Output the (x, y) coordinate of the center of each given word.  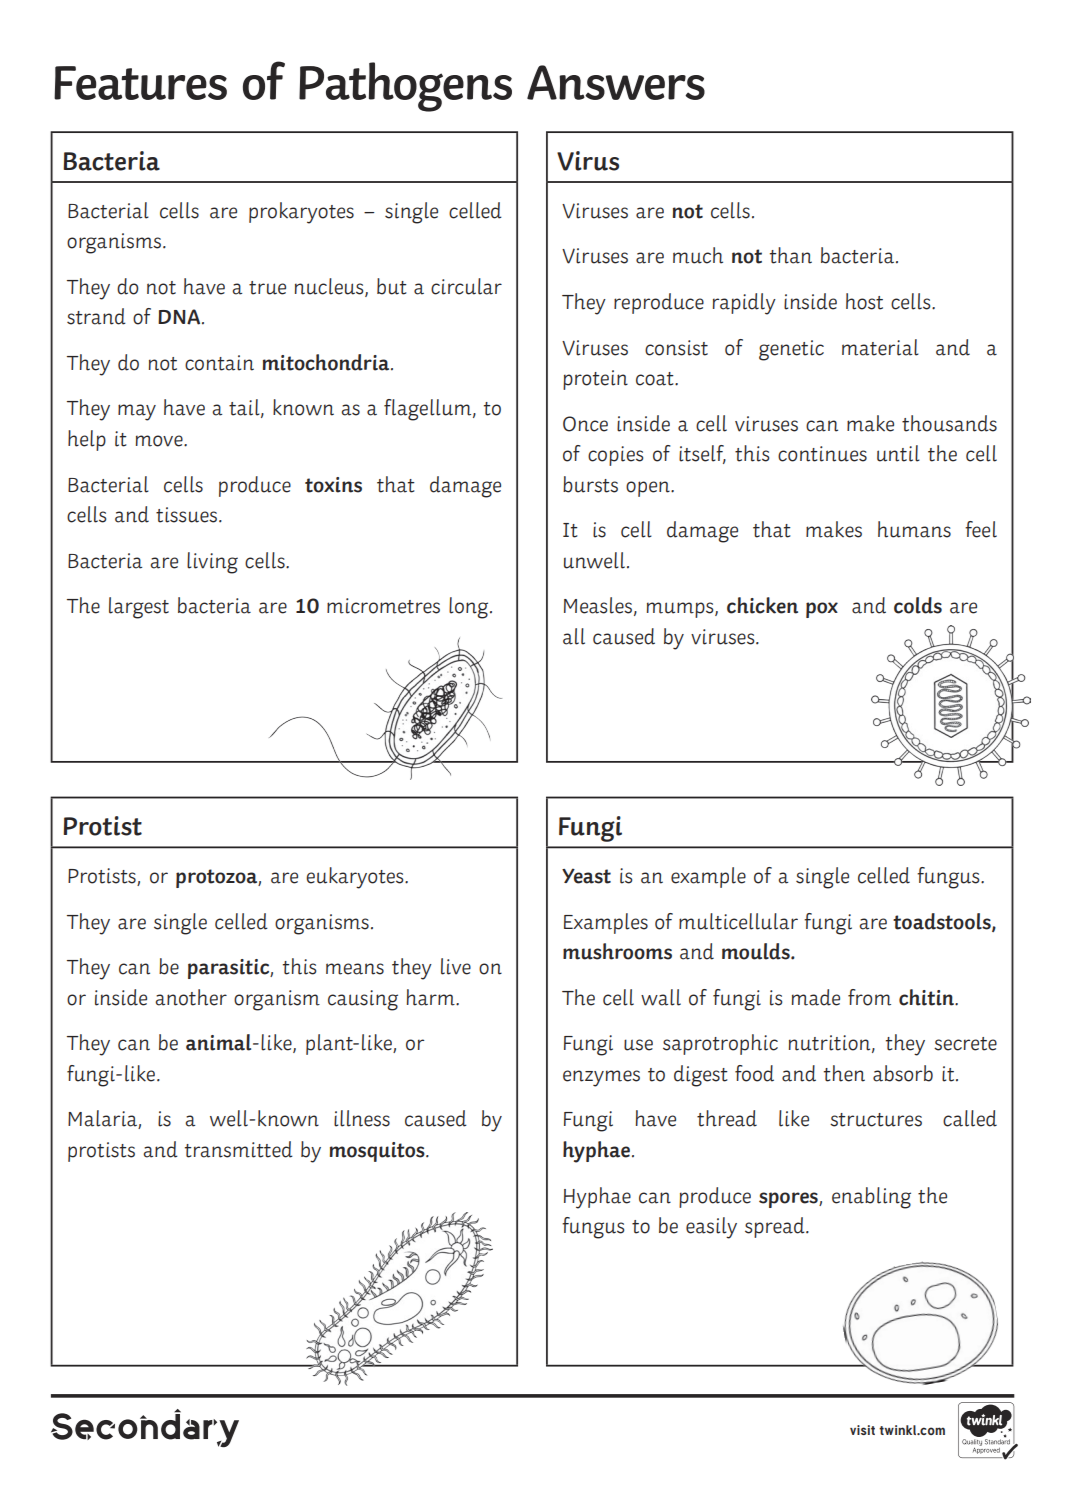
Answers (616, 82)
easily (711, 1228)
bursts (590, 484)
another (191, 997)
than (791, 255)
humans (914, 529)
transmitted (239, 1149)
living (212, 563)
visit (862, 1430)
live (456, 966)
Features (140, 83)
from (869, 997)
